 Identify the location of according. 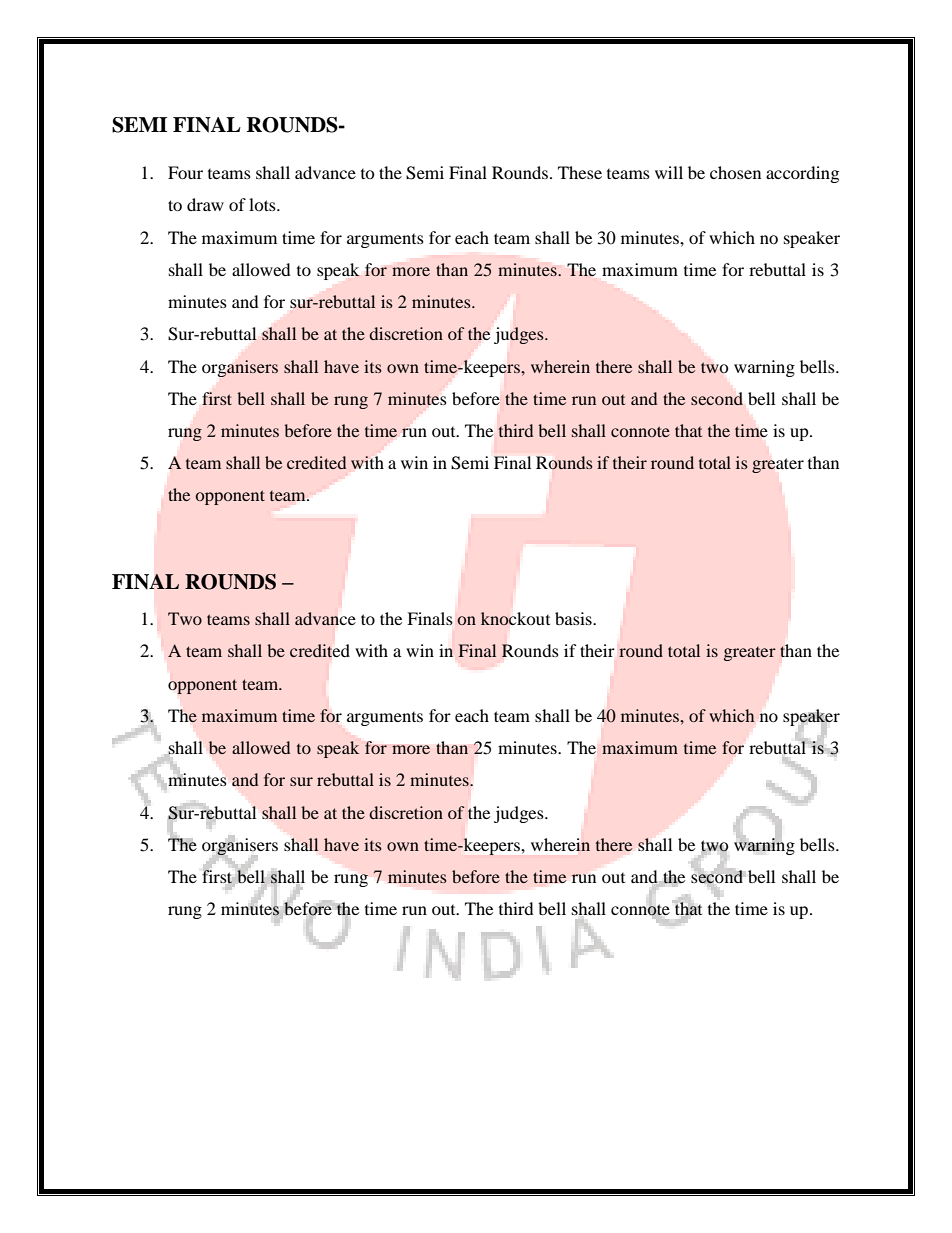
(802, 174).
